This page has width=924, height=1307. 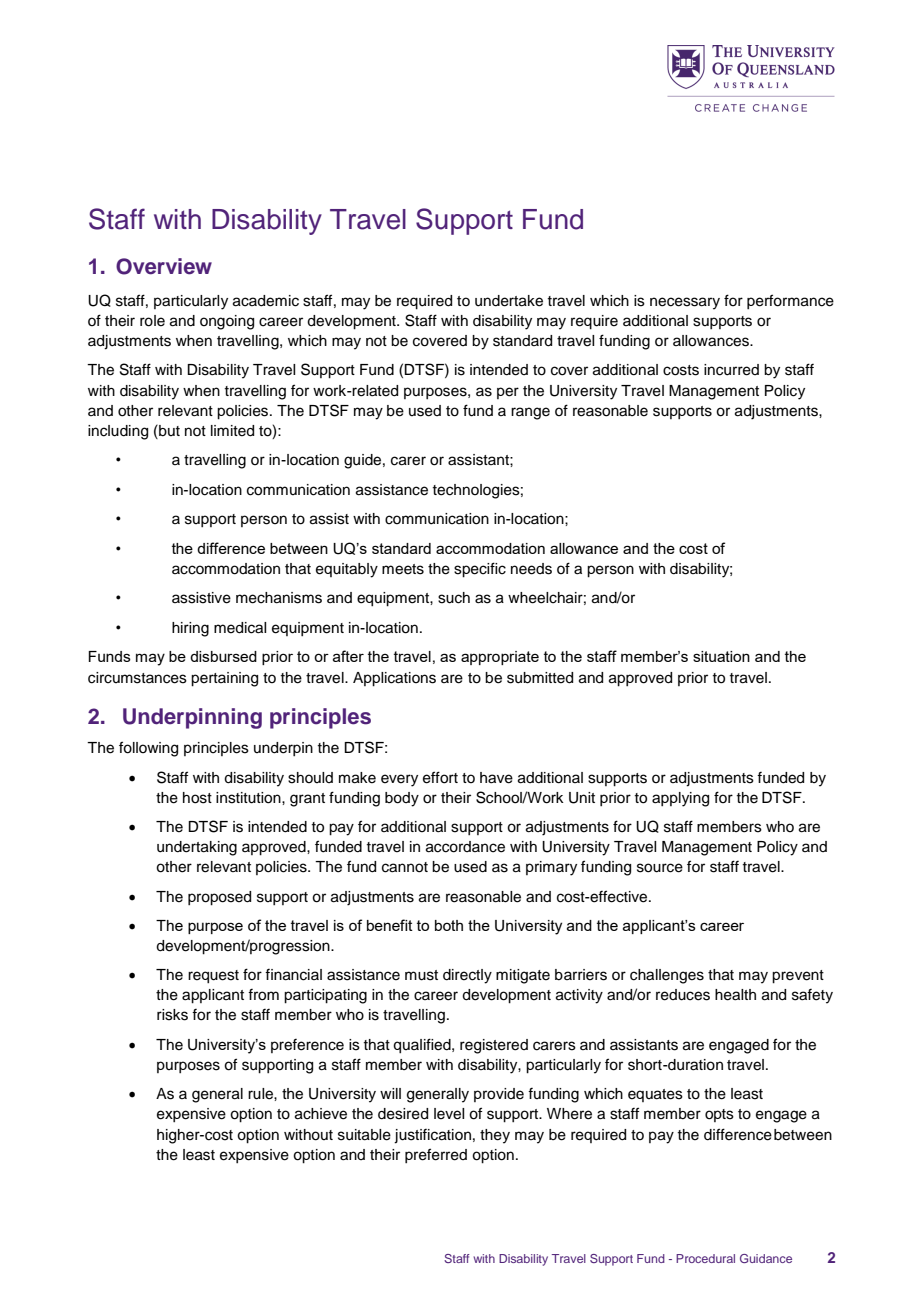 What do you see at coordinates (190, 629) in the page?
I see `hiring` at bounding box center [190, 629].
